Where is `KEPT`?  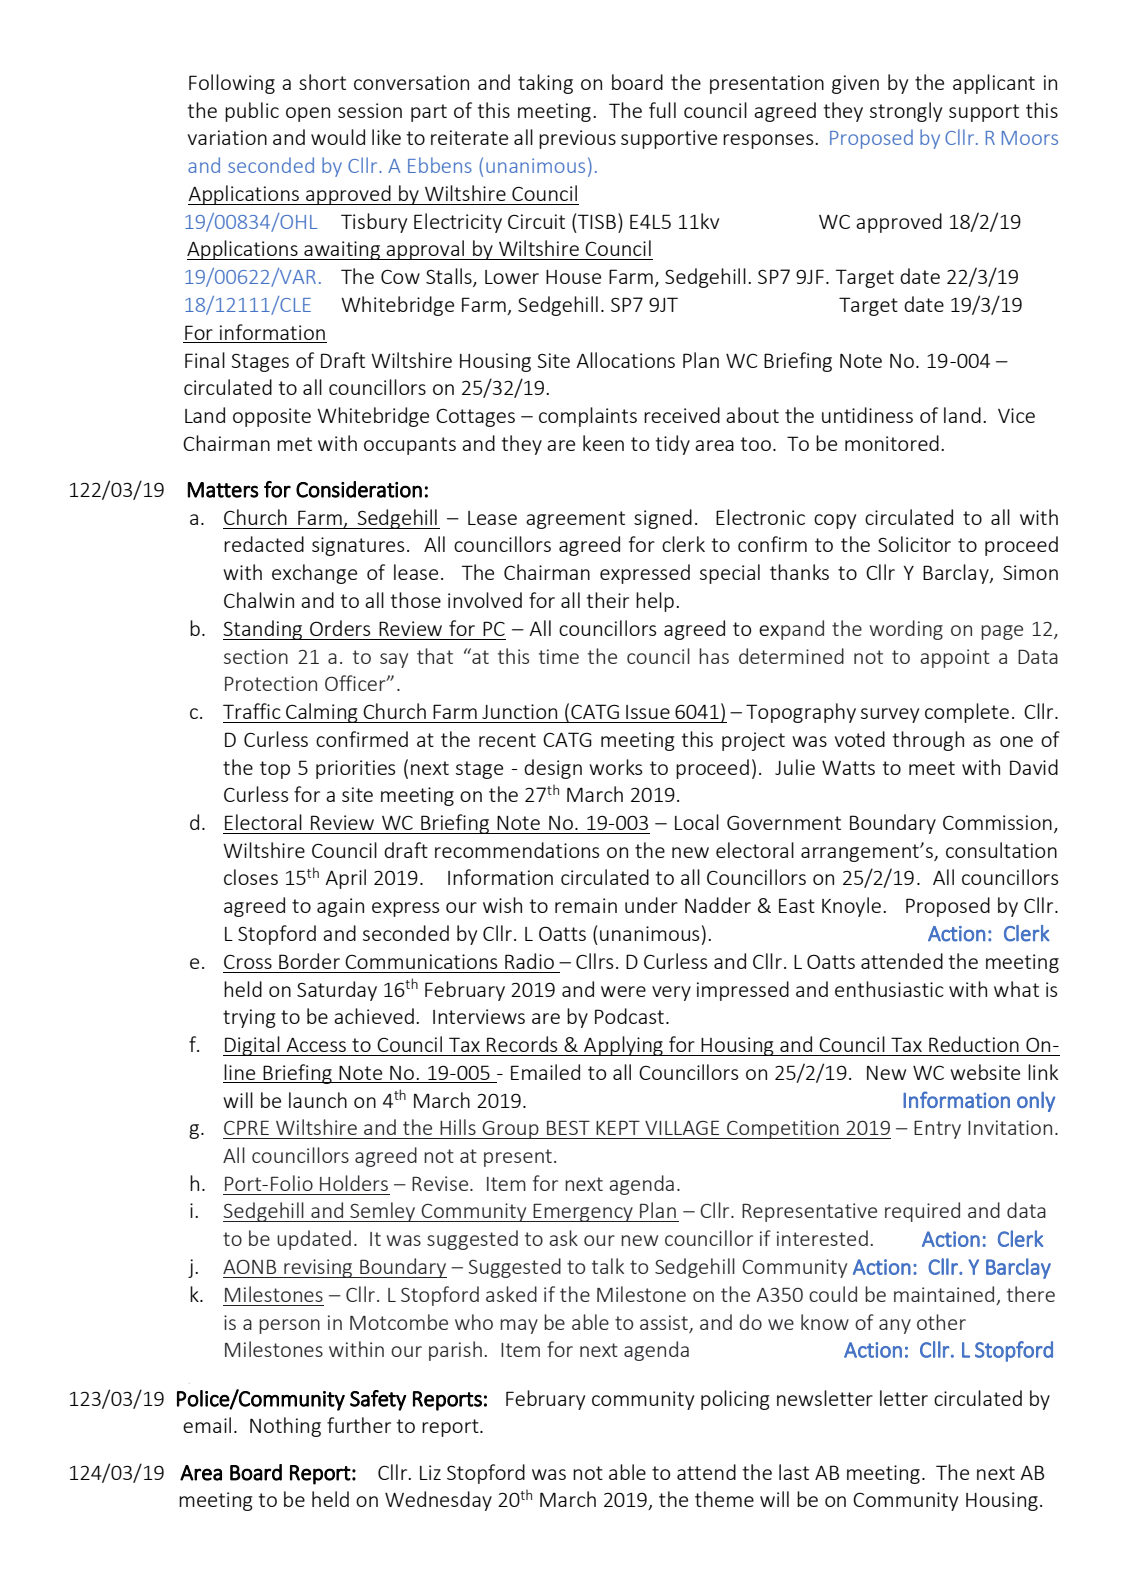 KEPT is located at coordinates (618, 1127).
